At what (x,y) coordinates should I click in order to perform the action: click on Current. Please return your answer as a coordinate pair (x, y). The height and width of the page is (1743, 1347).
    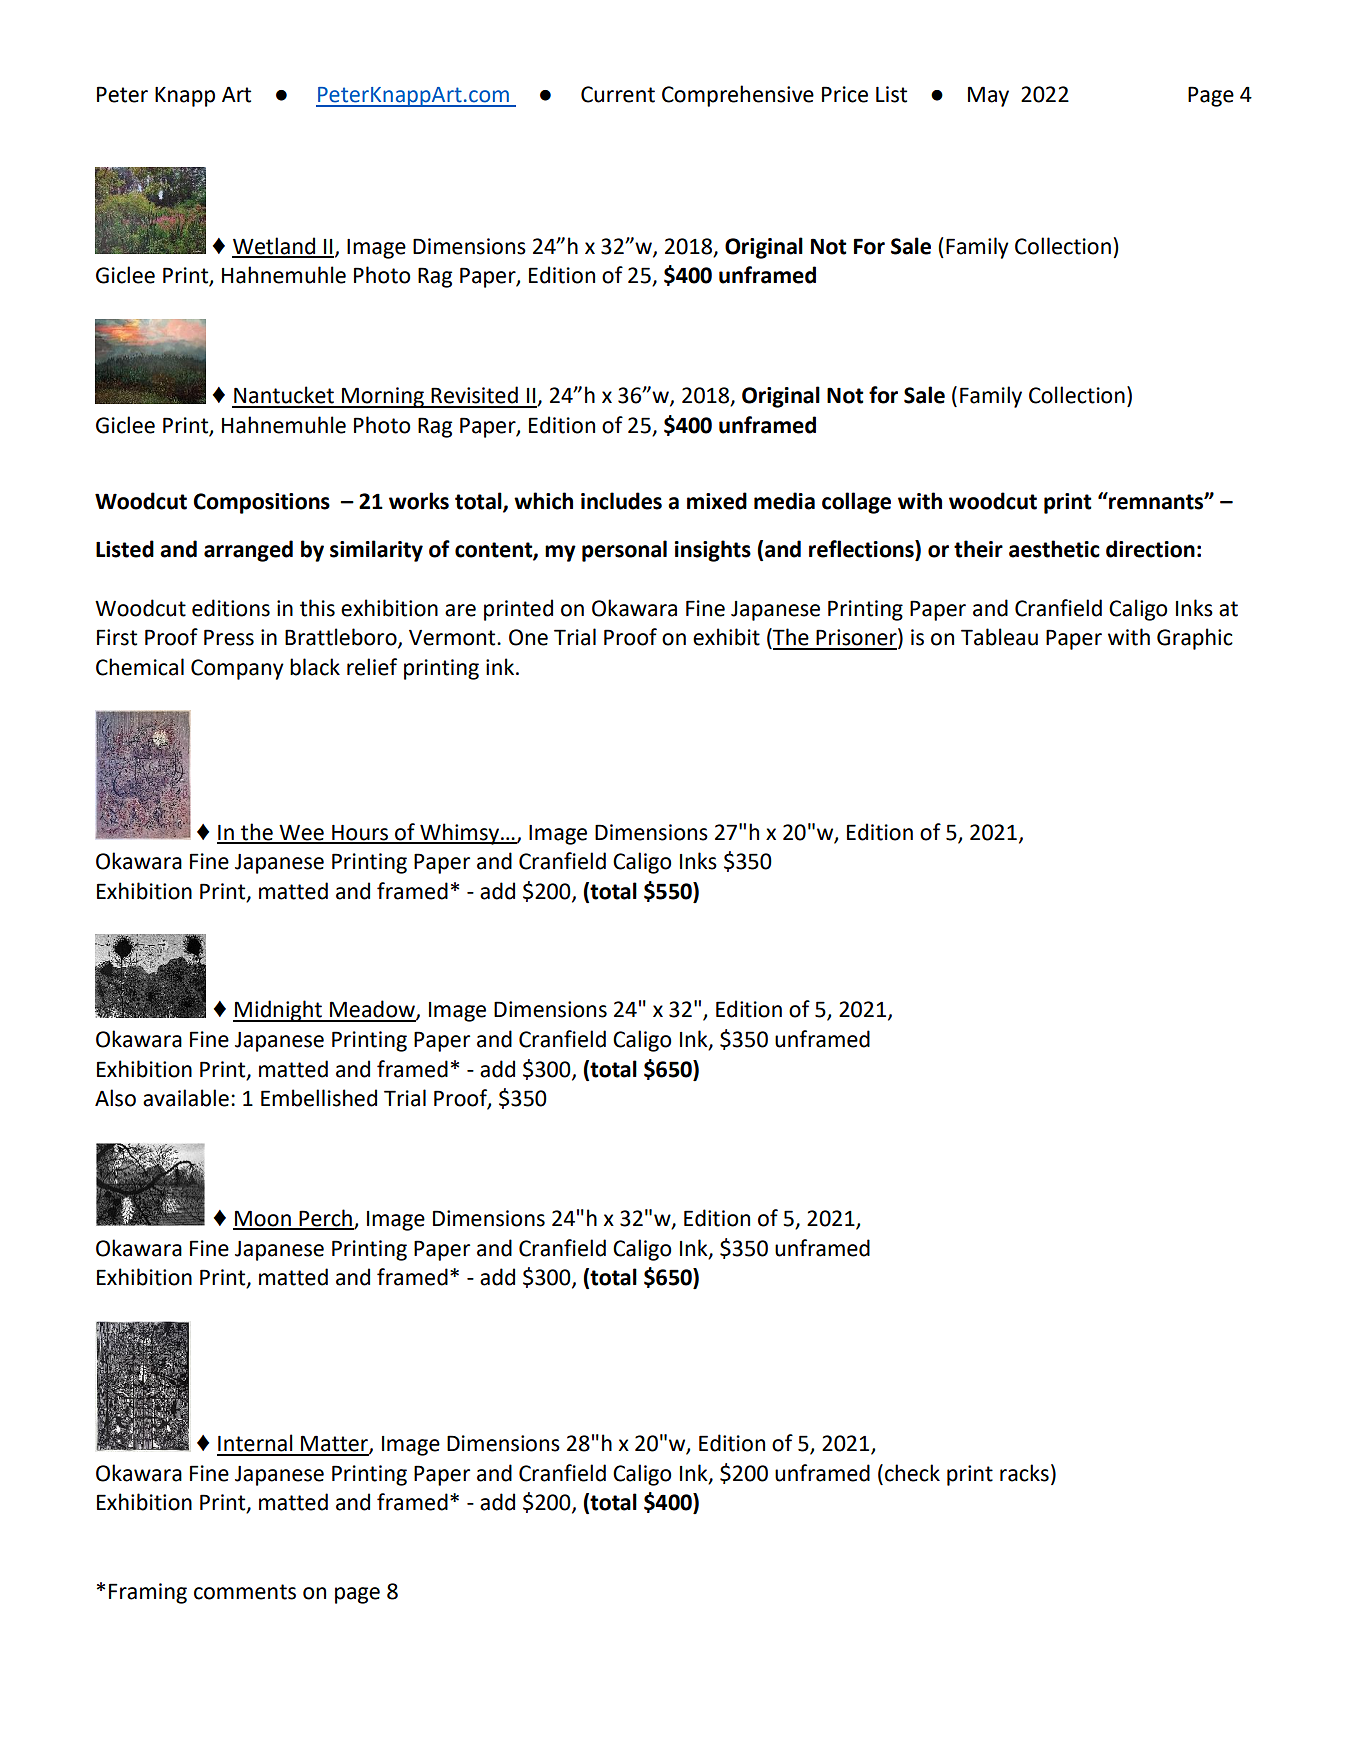
    Looking at the image, I should click on (618, 94).
